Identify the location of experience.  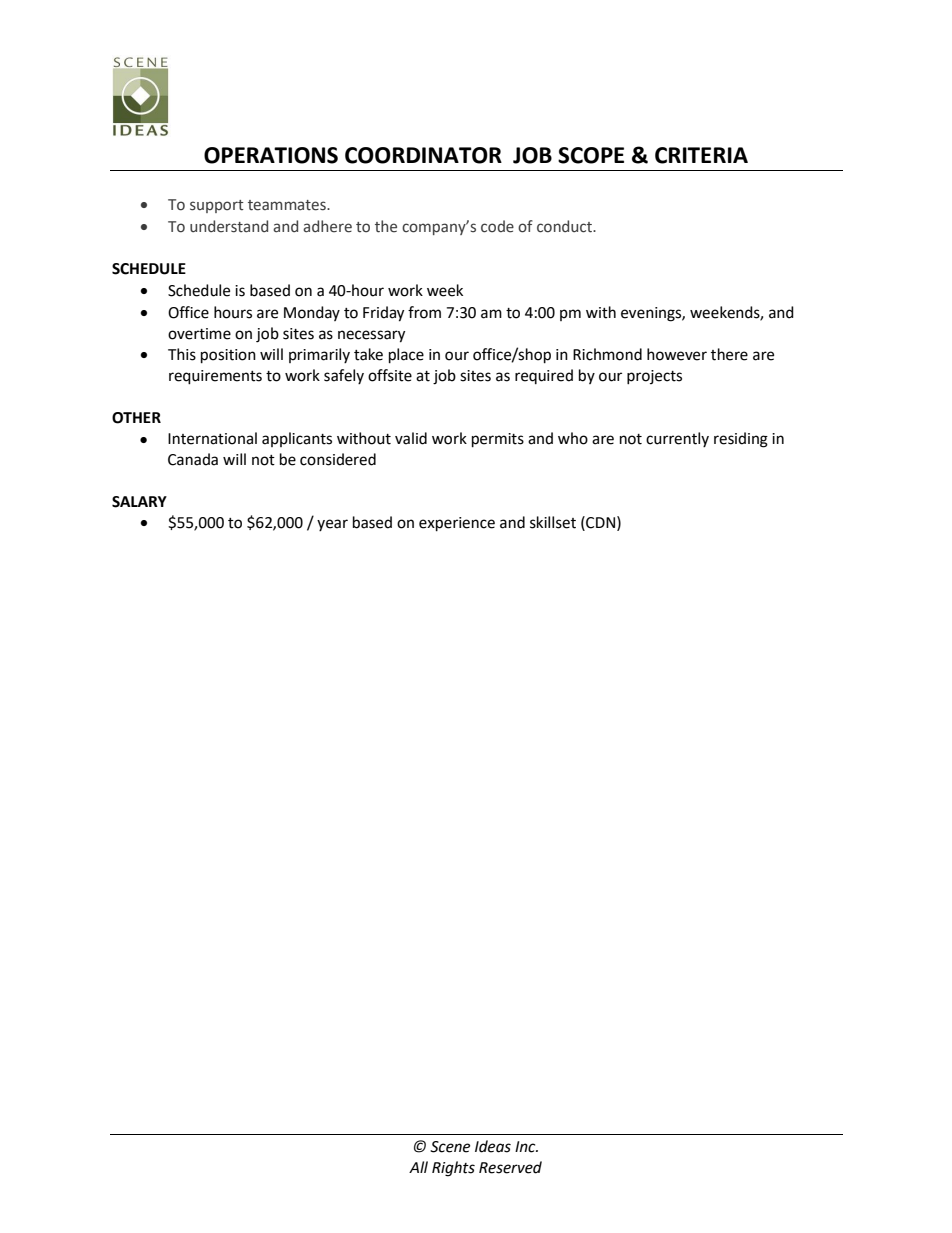
(457, 524).
